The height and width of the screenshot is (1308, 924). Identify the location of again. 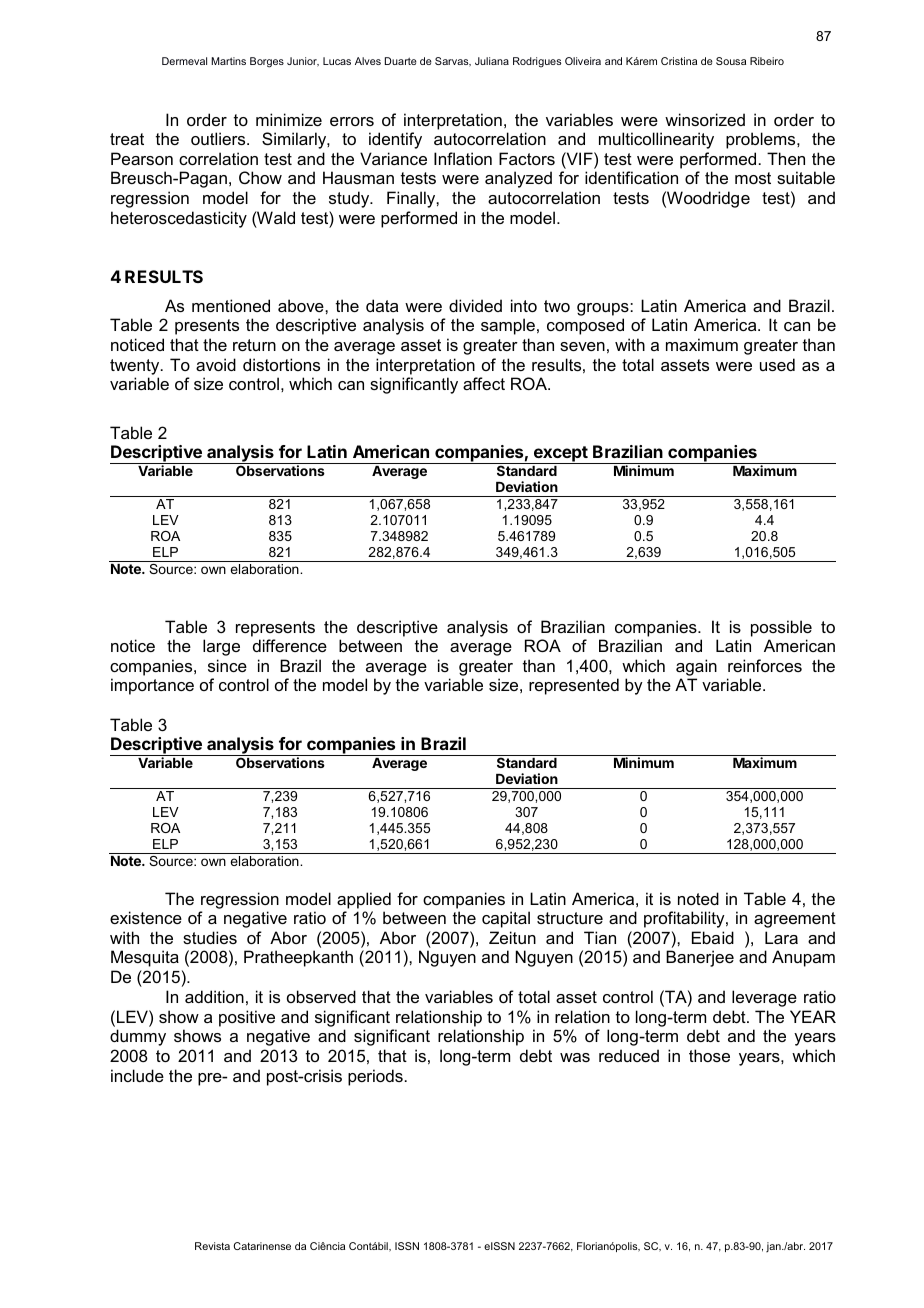
(696, 667).
